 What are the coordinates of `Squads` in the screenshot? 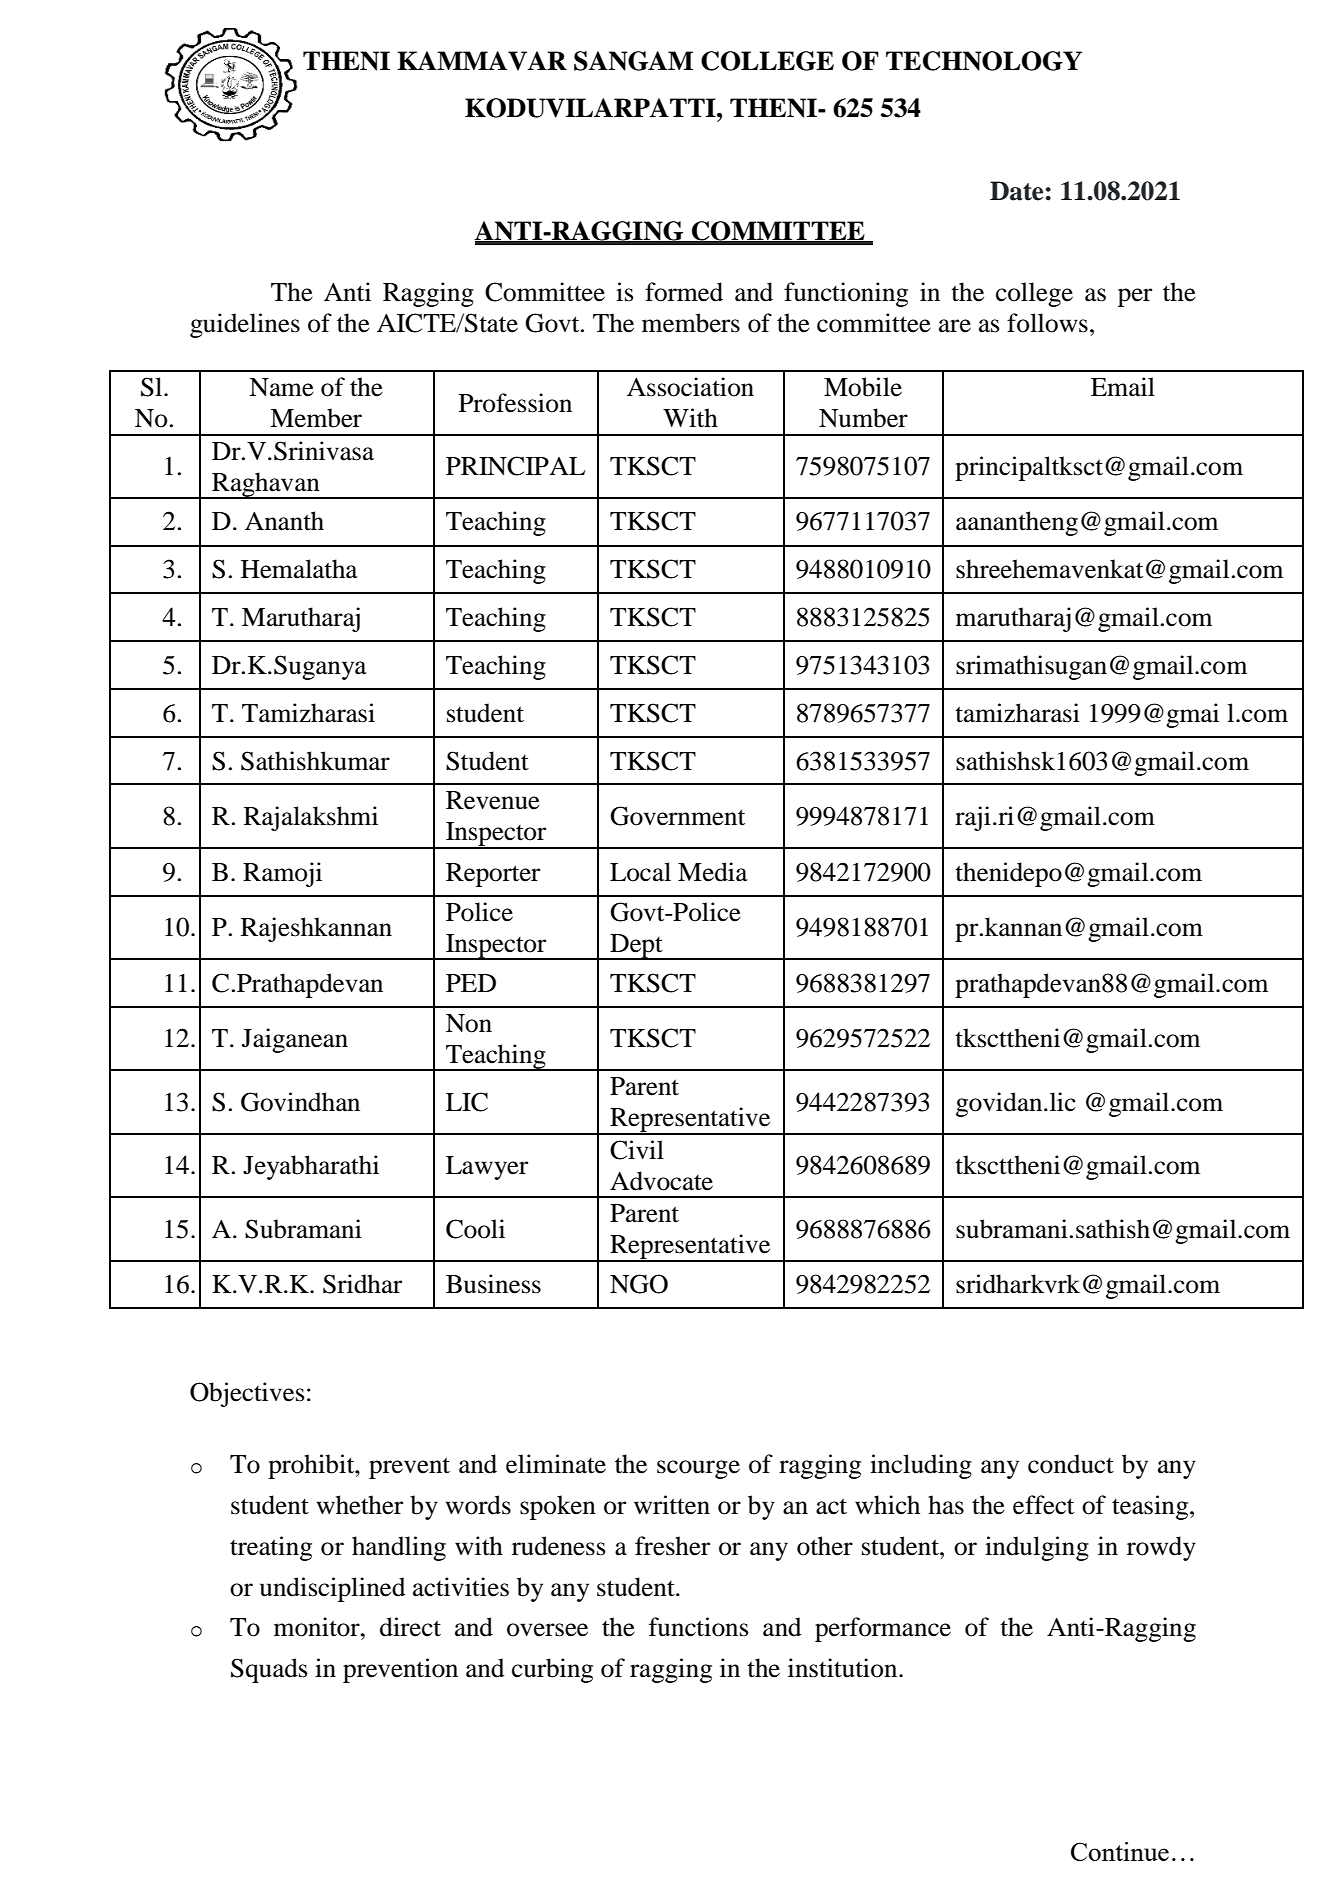 It's located at (269, 1670).
